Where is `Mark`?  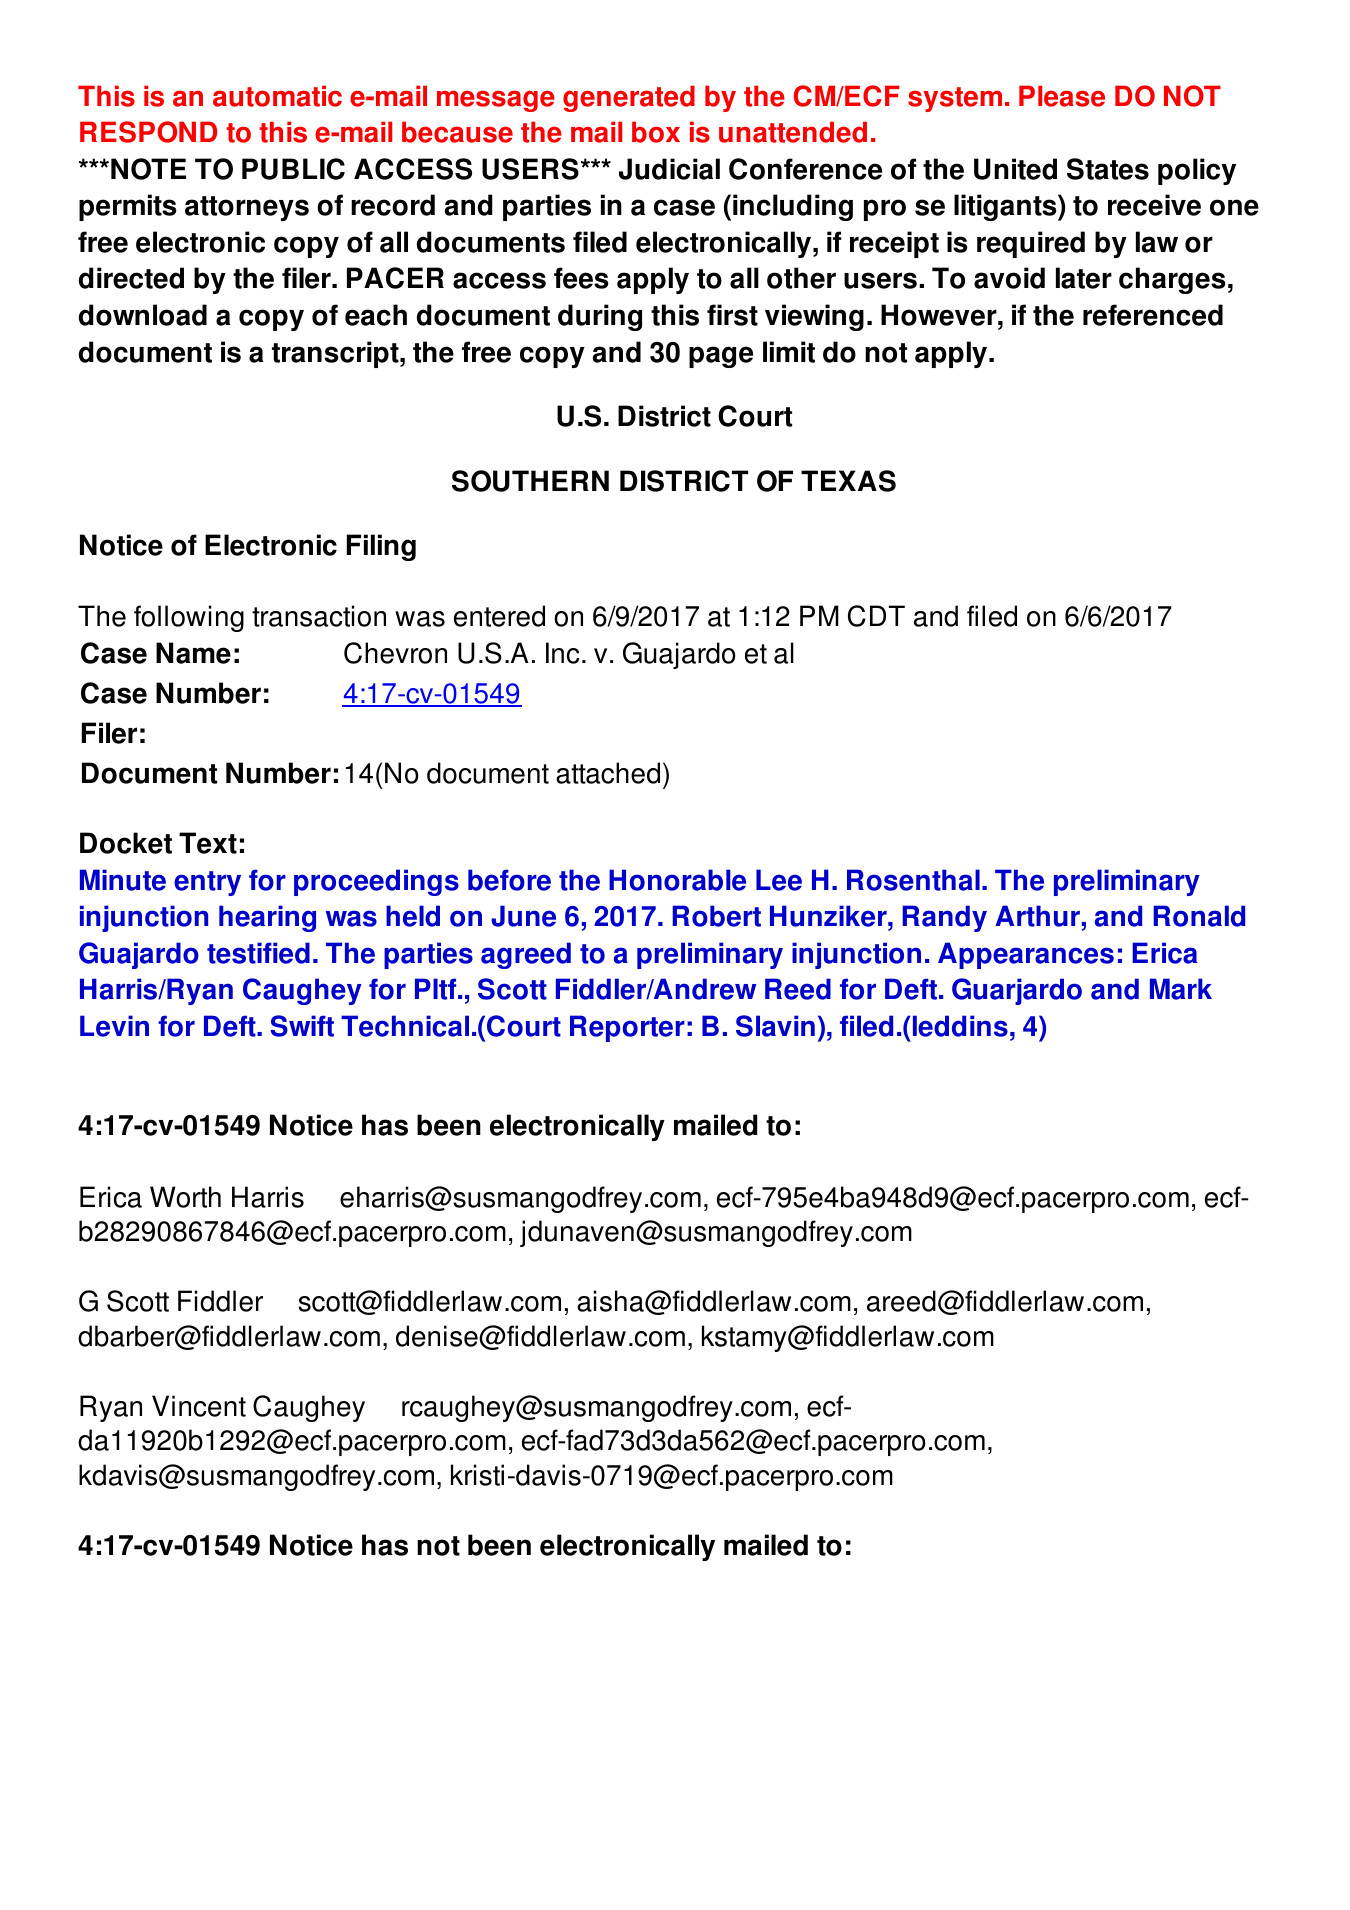 Mark is located at coordinates (1181, 989).
